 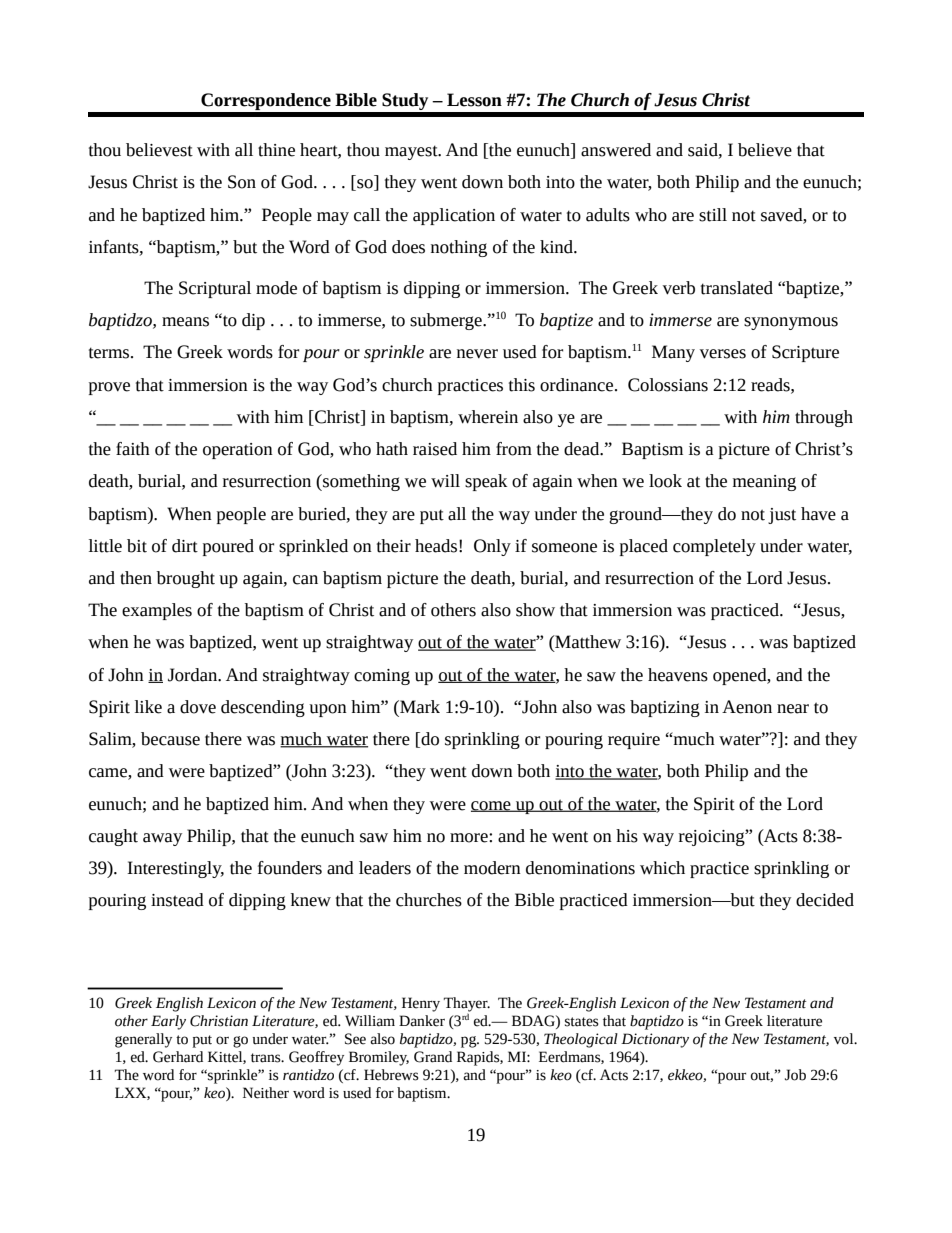 I want to click on never, so click(x=477, y=354).
